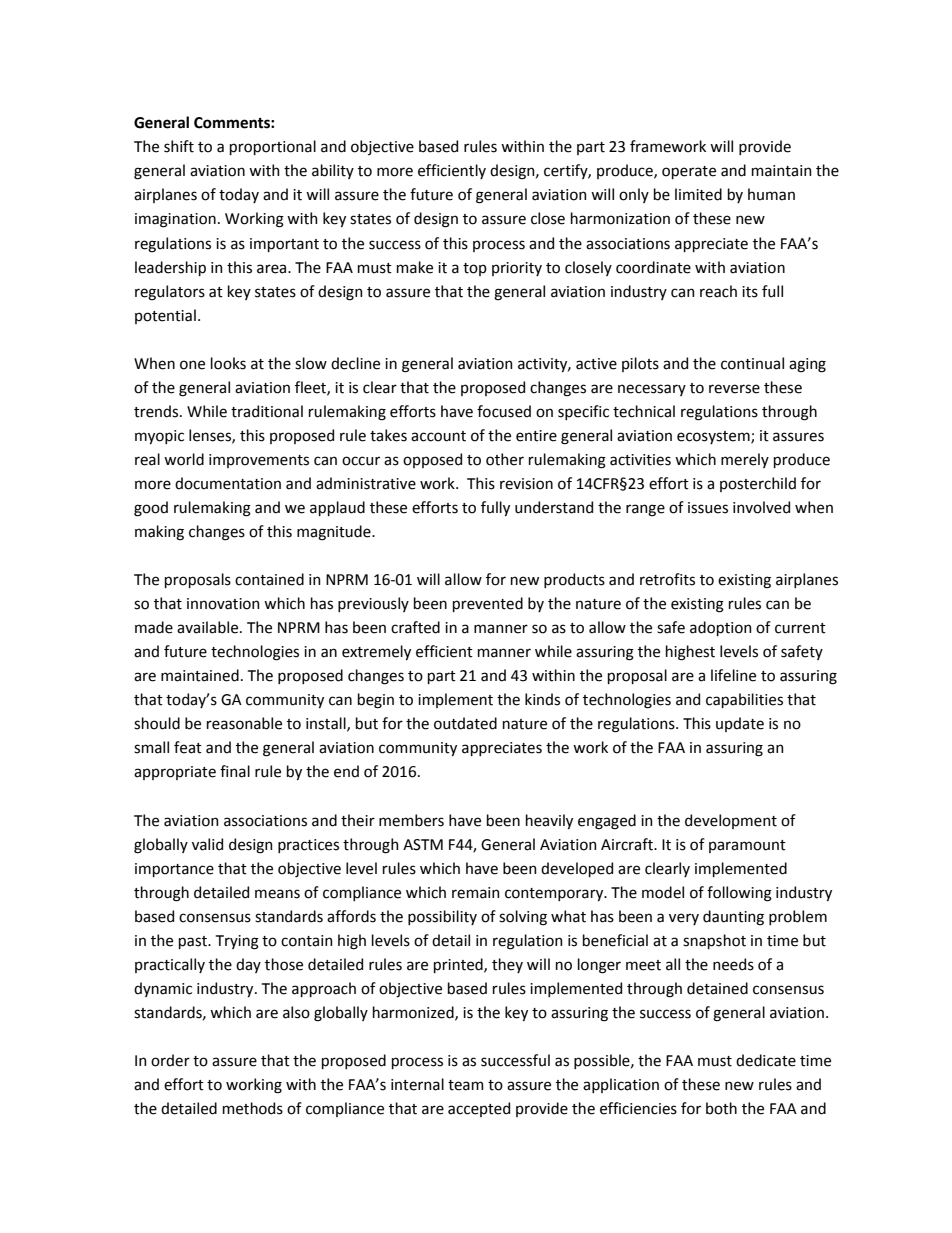  Describe the element at coordinates (731, 821) in the document. I see `development` at that location.
